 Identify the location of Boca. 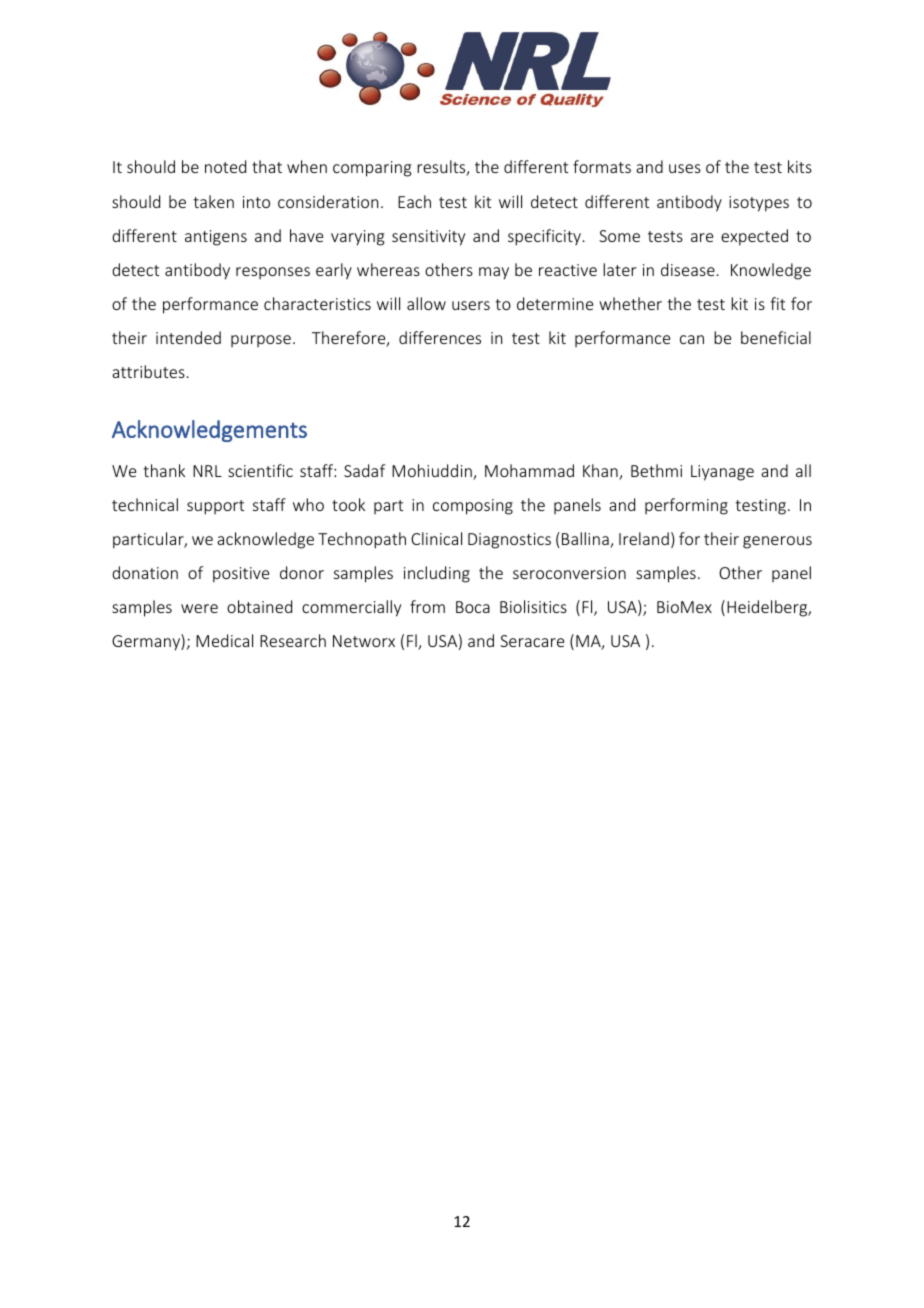
(473, 607).
